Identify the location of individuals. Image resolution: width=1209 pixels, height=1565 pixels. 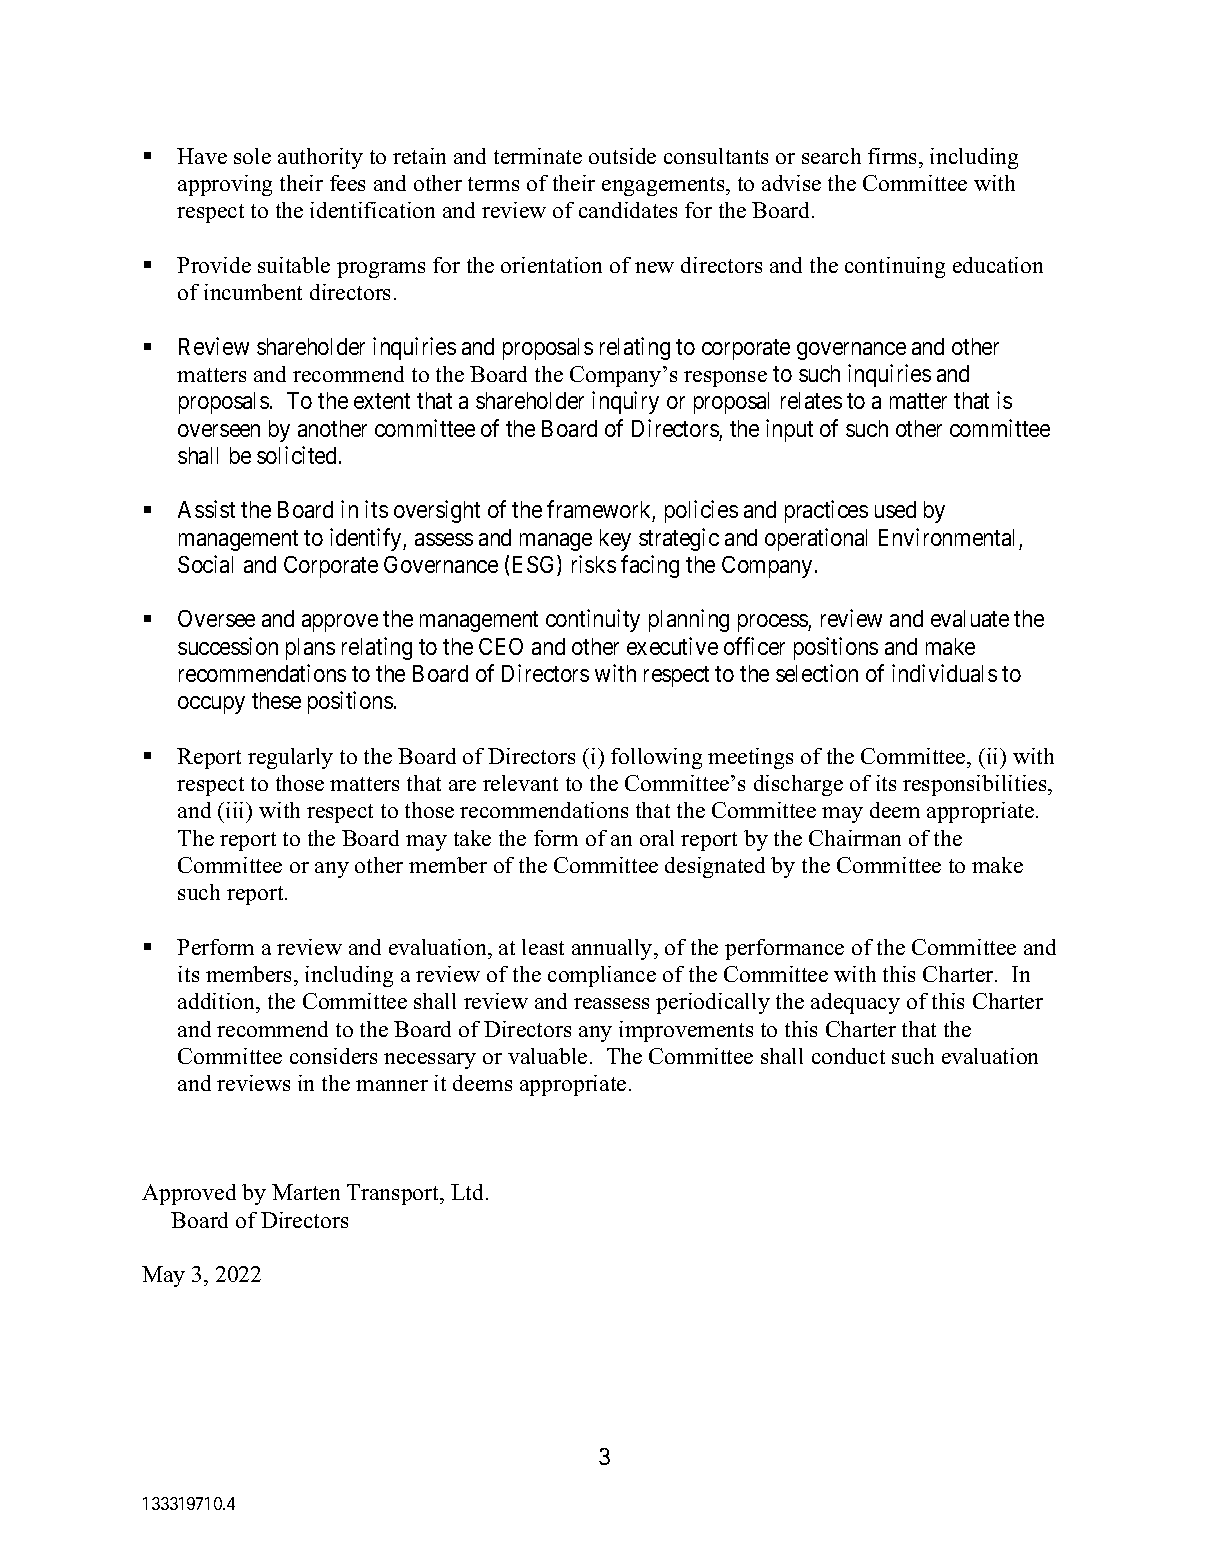
(944, 673).
